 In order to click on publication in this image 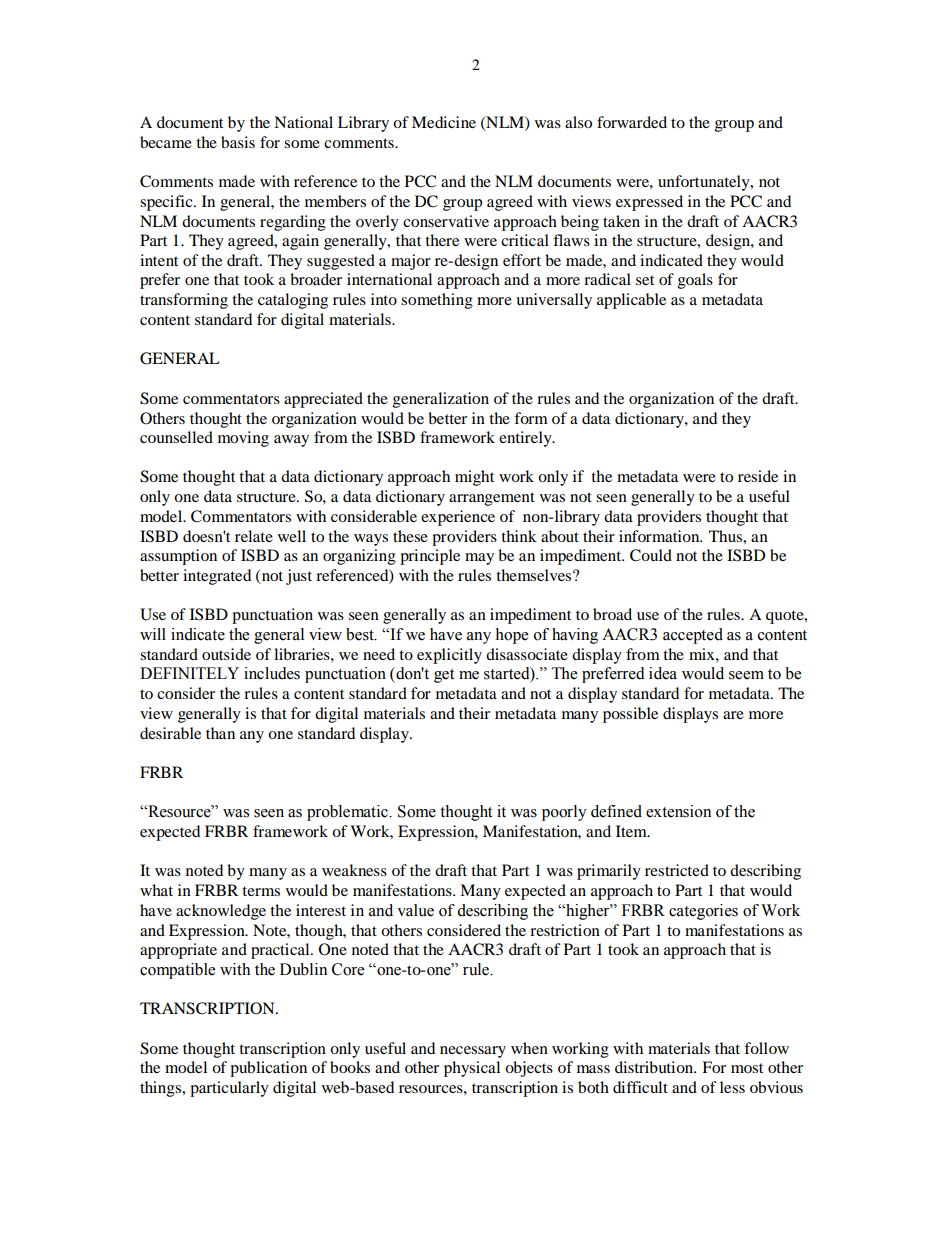, I will do `click(268, 1069)`.
